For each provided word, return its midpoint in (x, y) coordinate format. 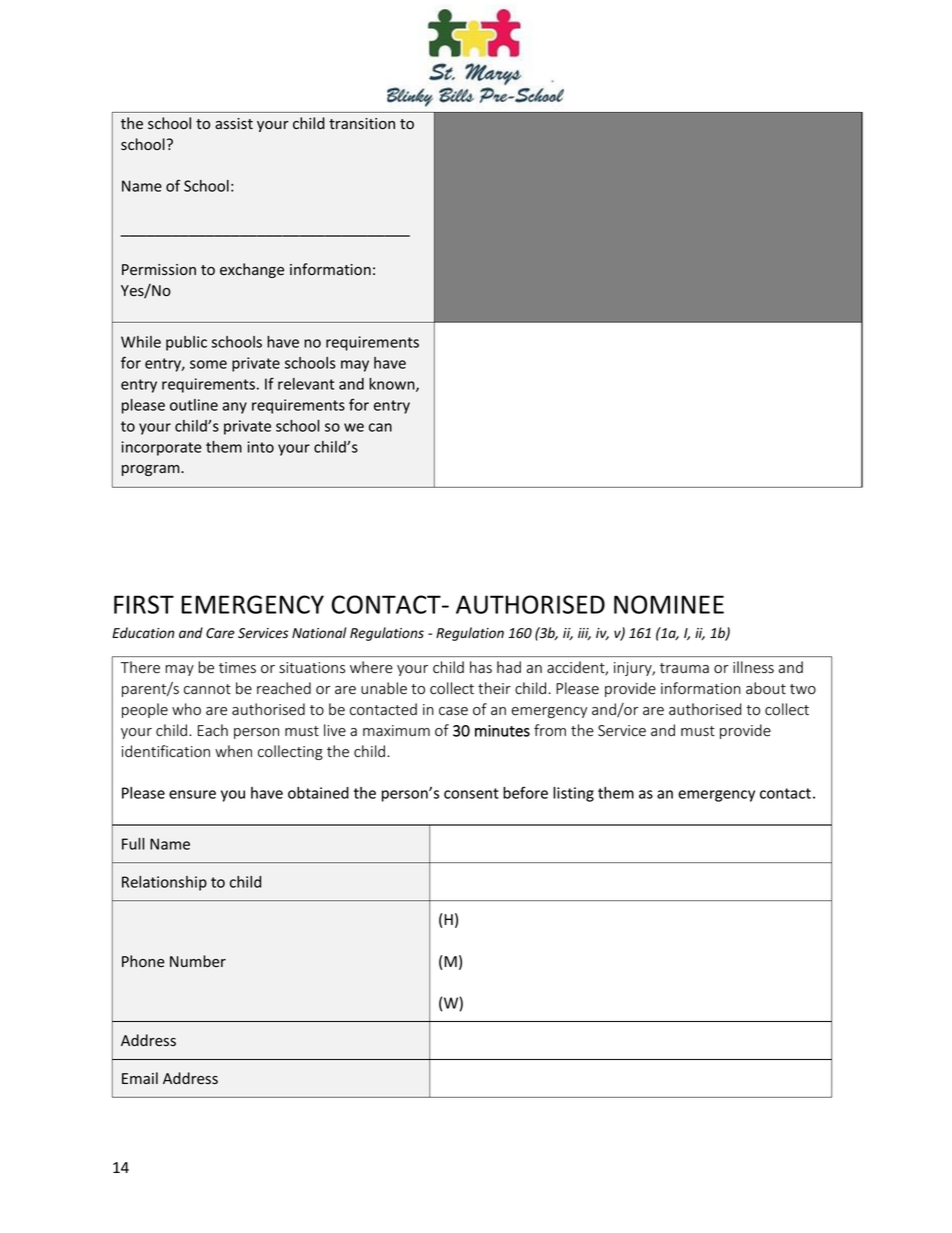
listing (573, 794)
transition (362, 123)
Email (140, 1078)
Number (198, 961)
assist (234, 124)
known (393, 385)
